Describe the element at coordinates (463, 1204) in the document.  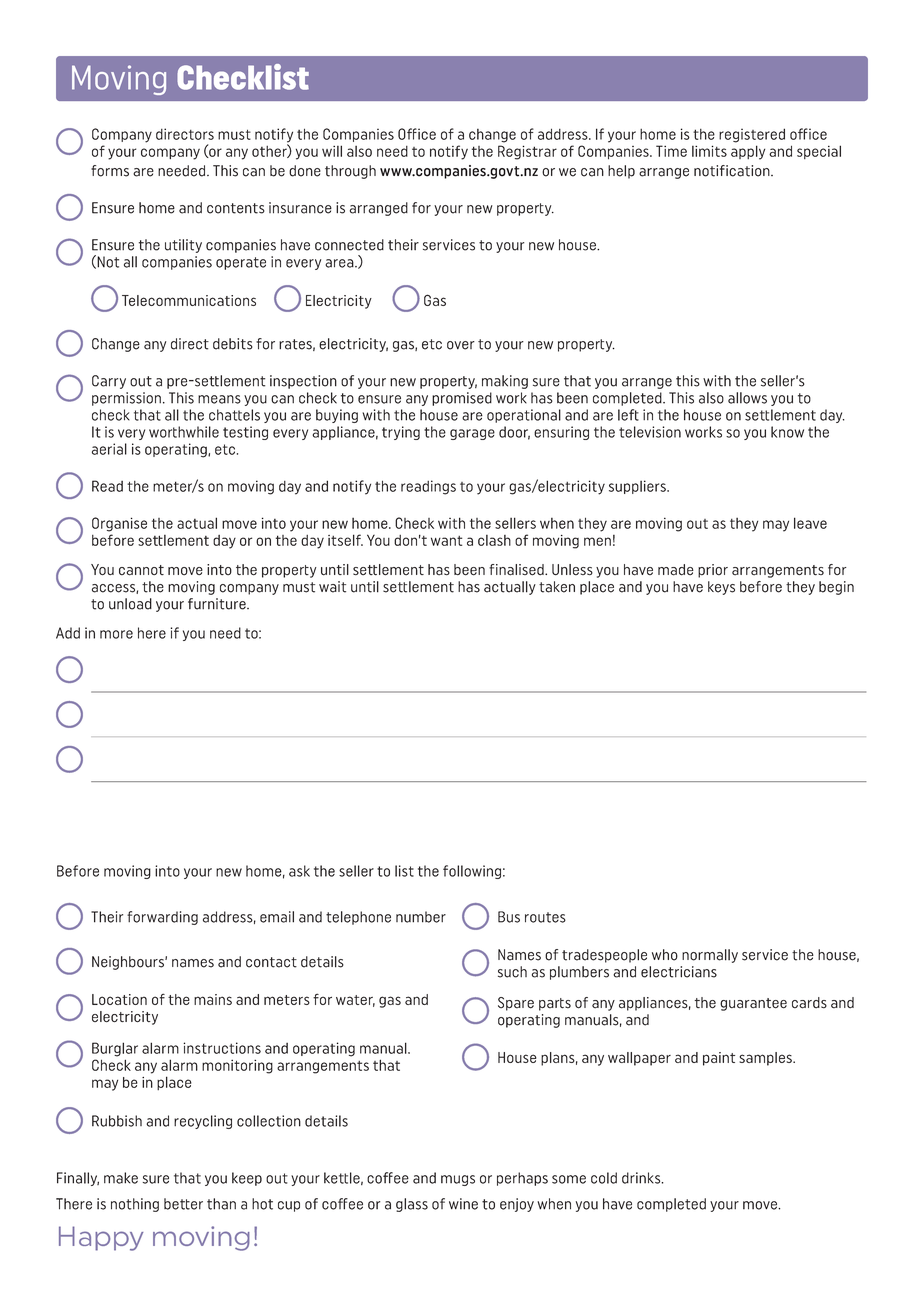
I see `wine` at that location.
